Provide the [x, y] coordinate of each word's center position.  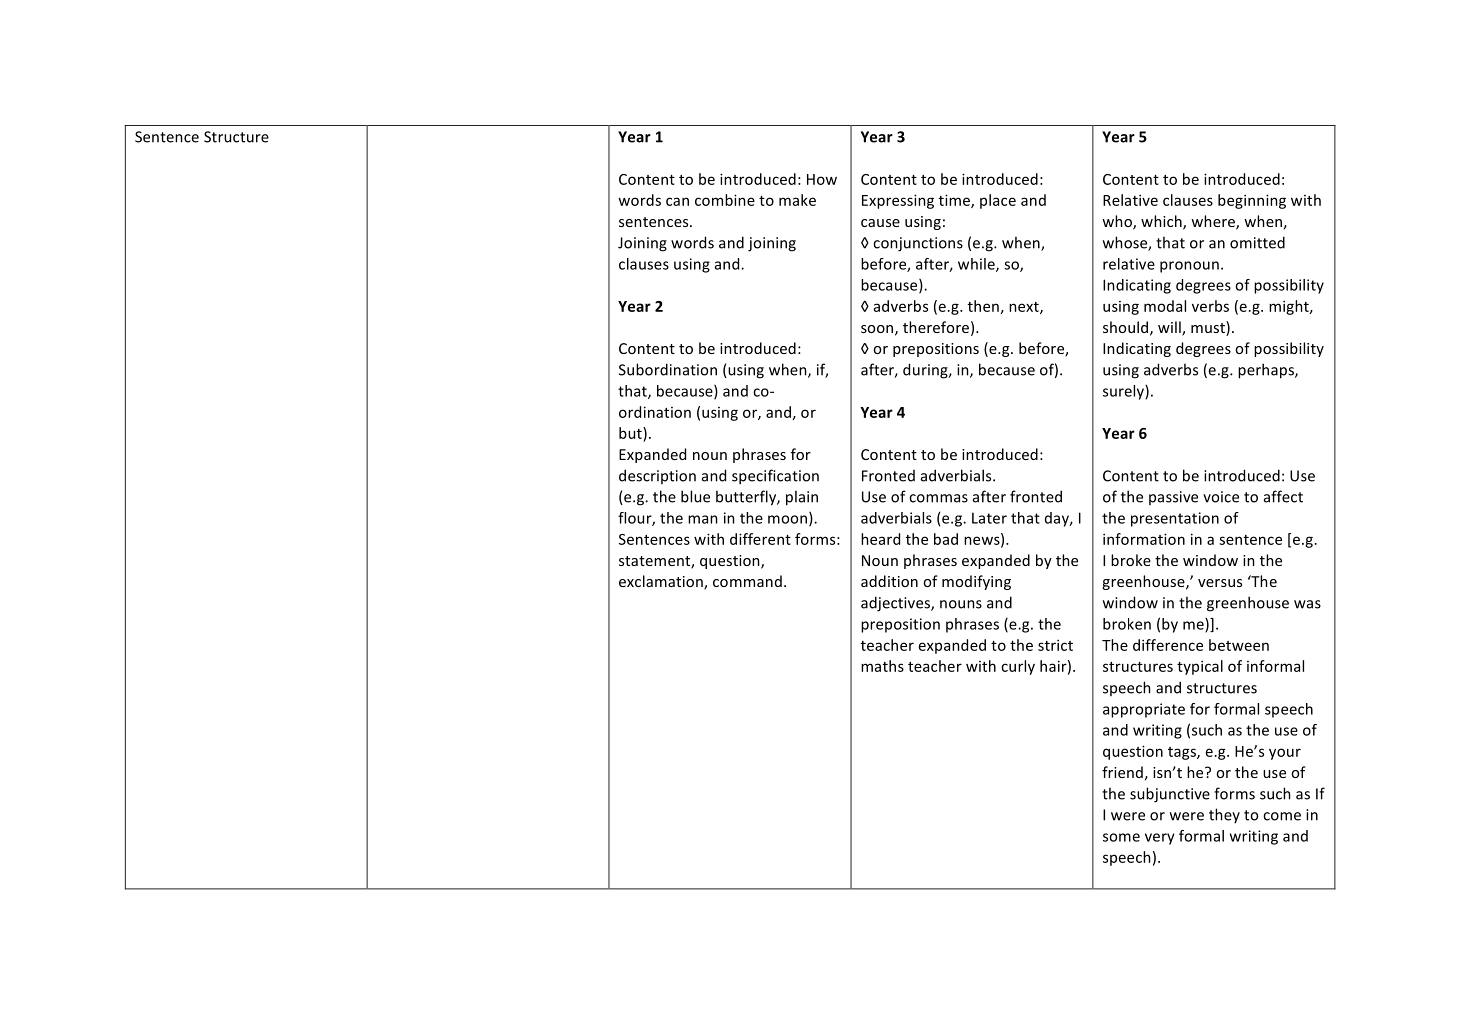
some [1121, 837]
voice [1221, 497]
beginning [1252, 201]
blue [695, 496]
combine [725, 200]
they [1224, 815]
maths [882, 666]
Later [989, 518]
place [998, 201]
